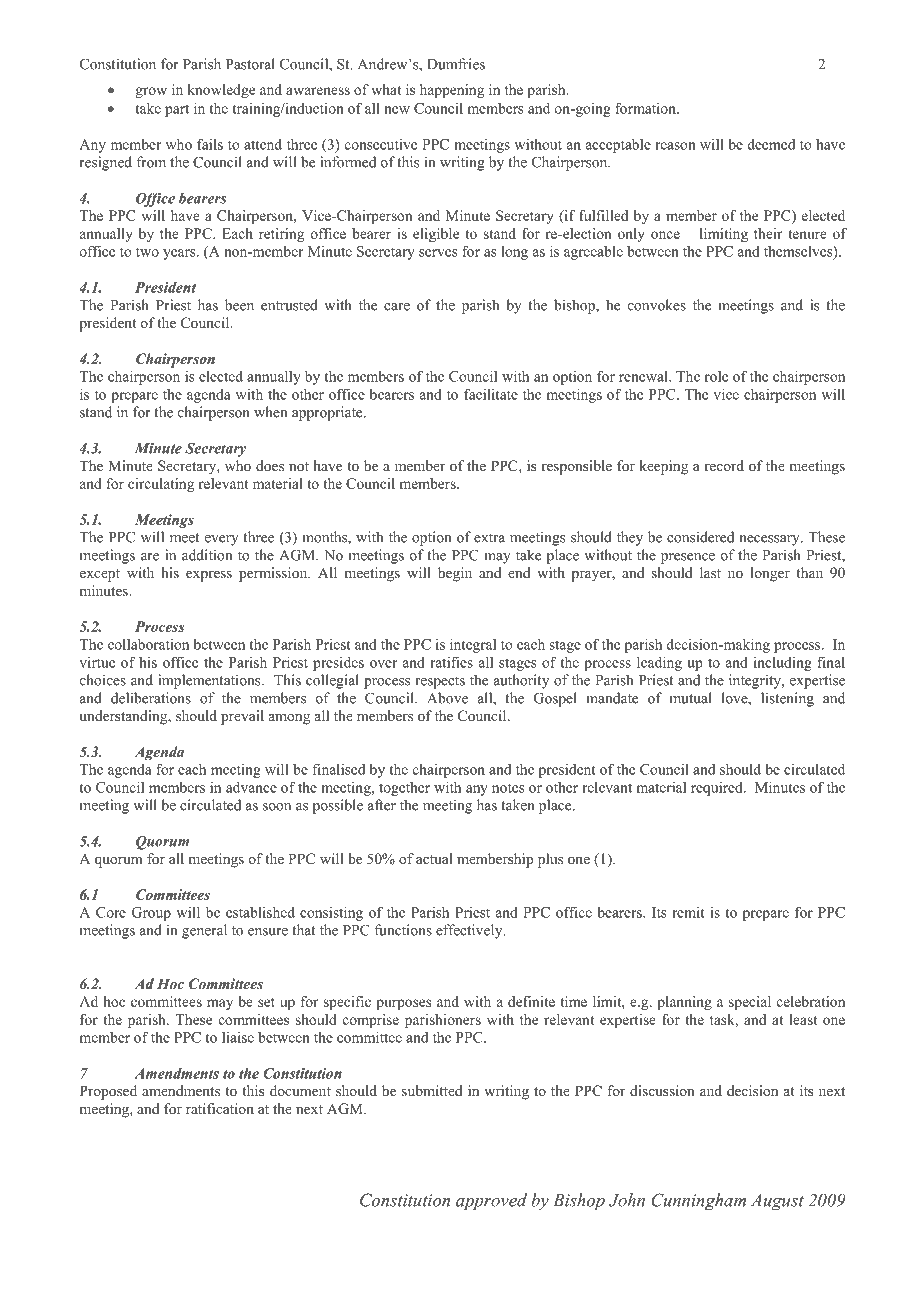 This screenshot has width=924, height=1308. What do you see at coordinates (470, 931) in the screenshot?
I see `effectively` at bounding box center [470, 931].
